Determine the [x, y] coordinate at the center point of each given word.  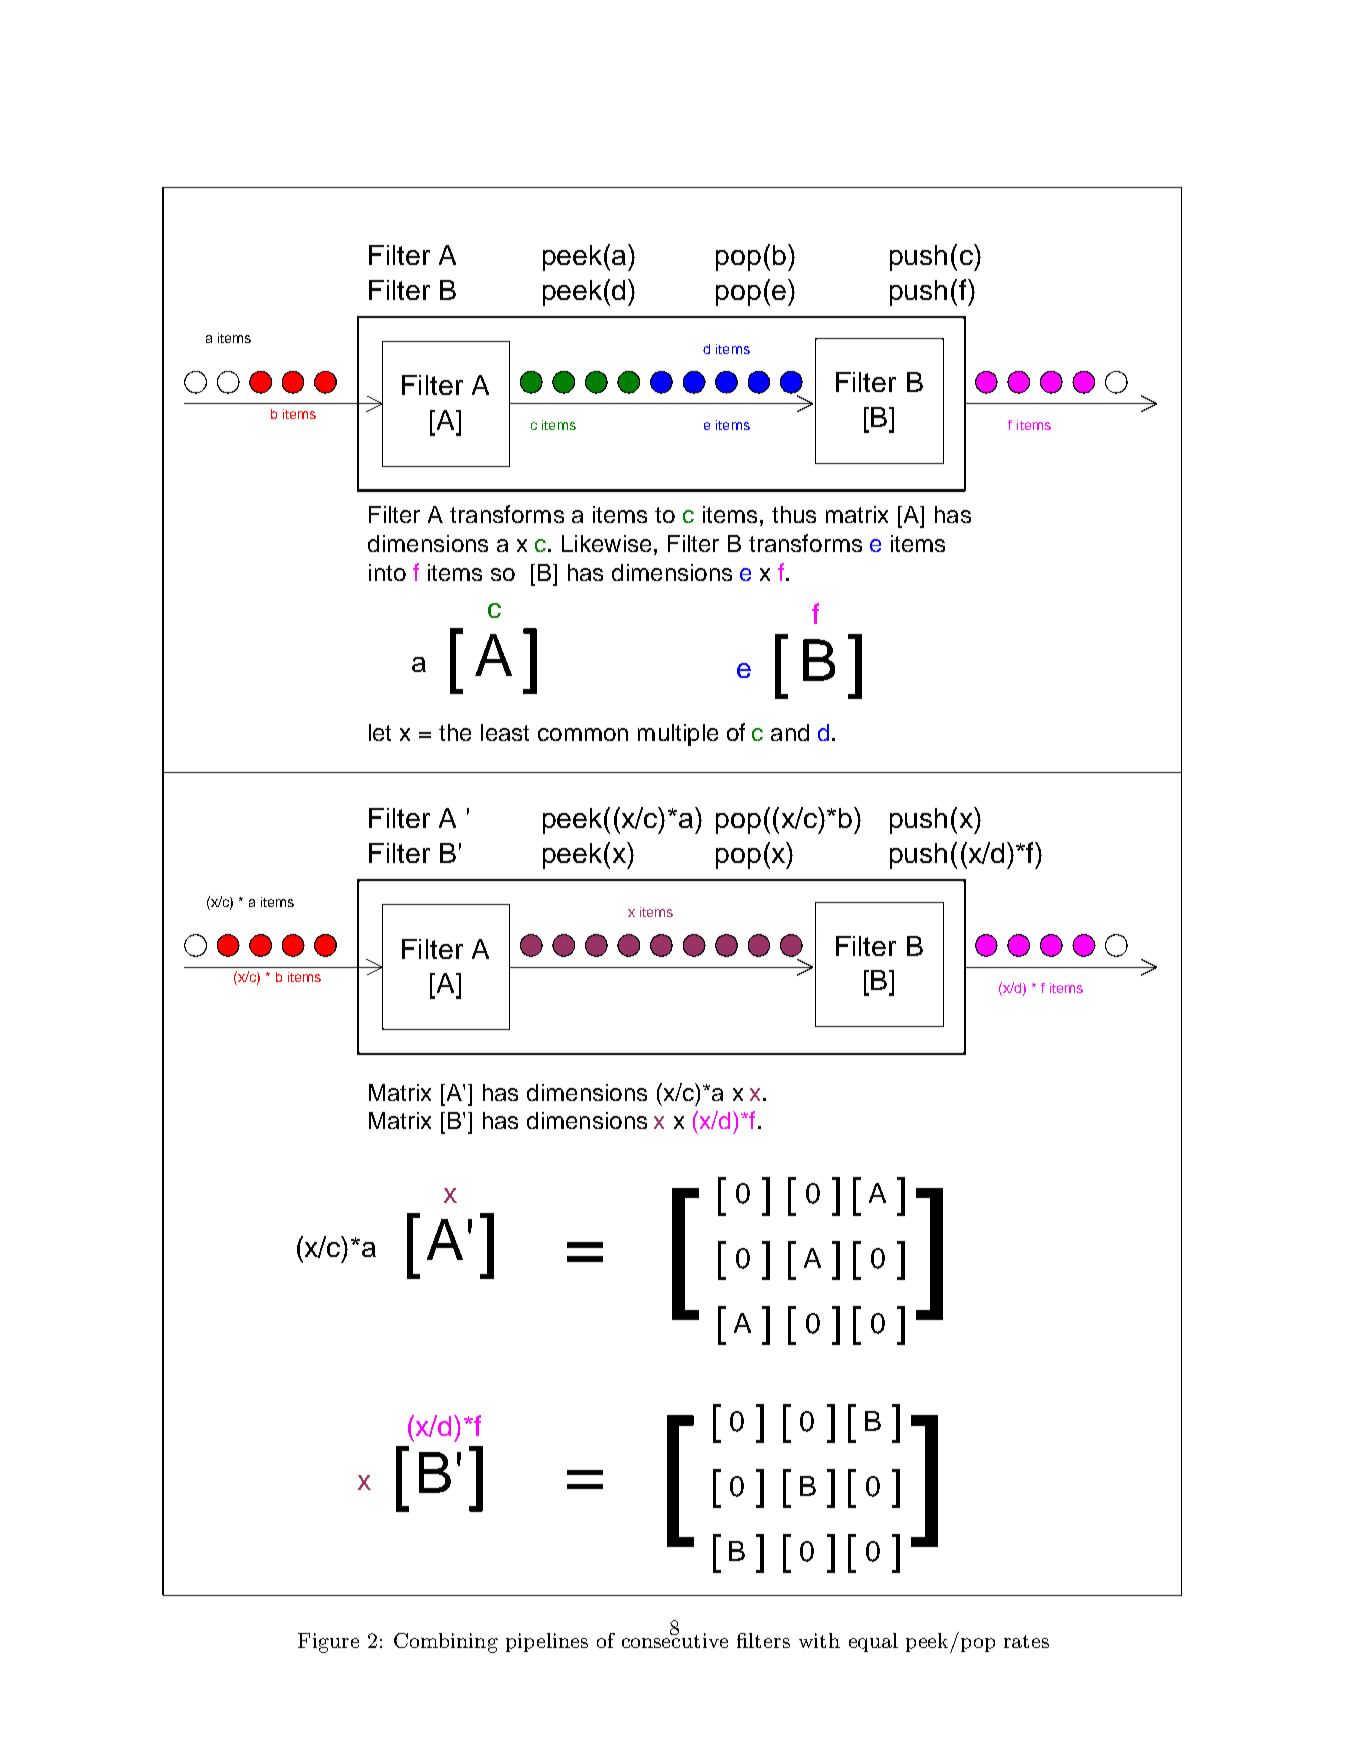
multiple [678, 735]
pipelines [547, 1642]
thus [794, 514]
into [387, 572]
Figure [328, 1643]
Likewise [606, 543]
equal [873, 1642]
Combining [446, 1643]
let [380, 732]
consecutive [675, 1639]
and [790, 732]
